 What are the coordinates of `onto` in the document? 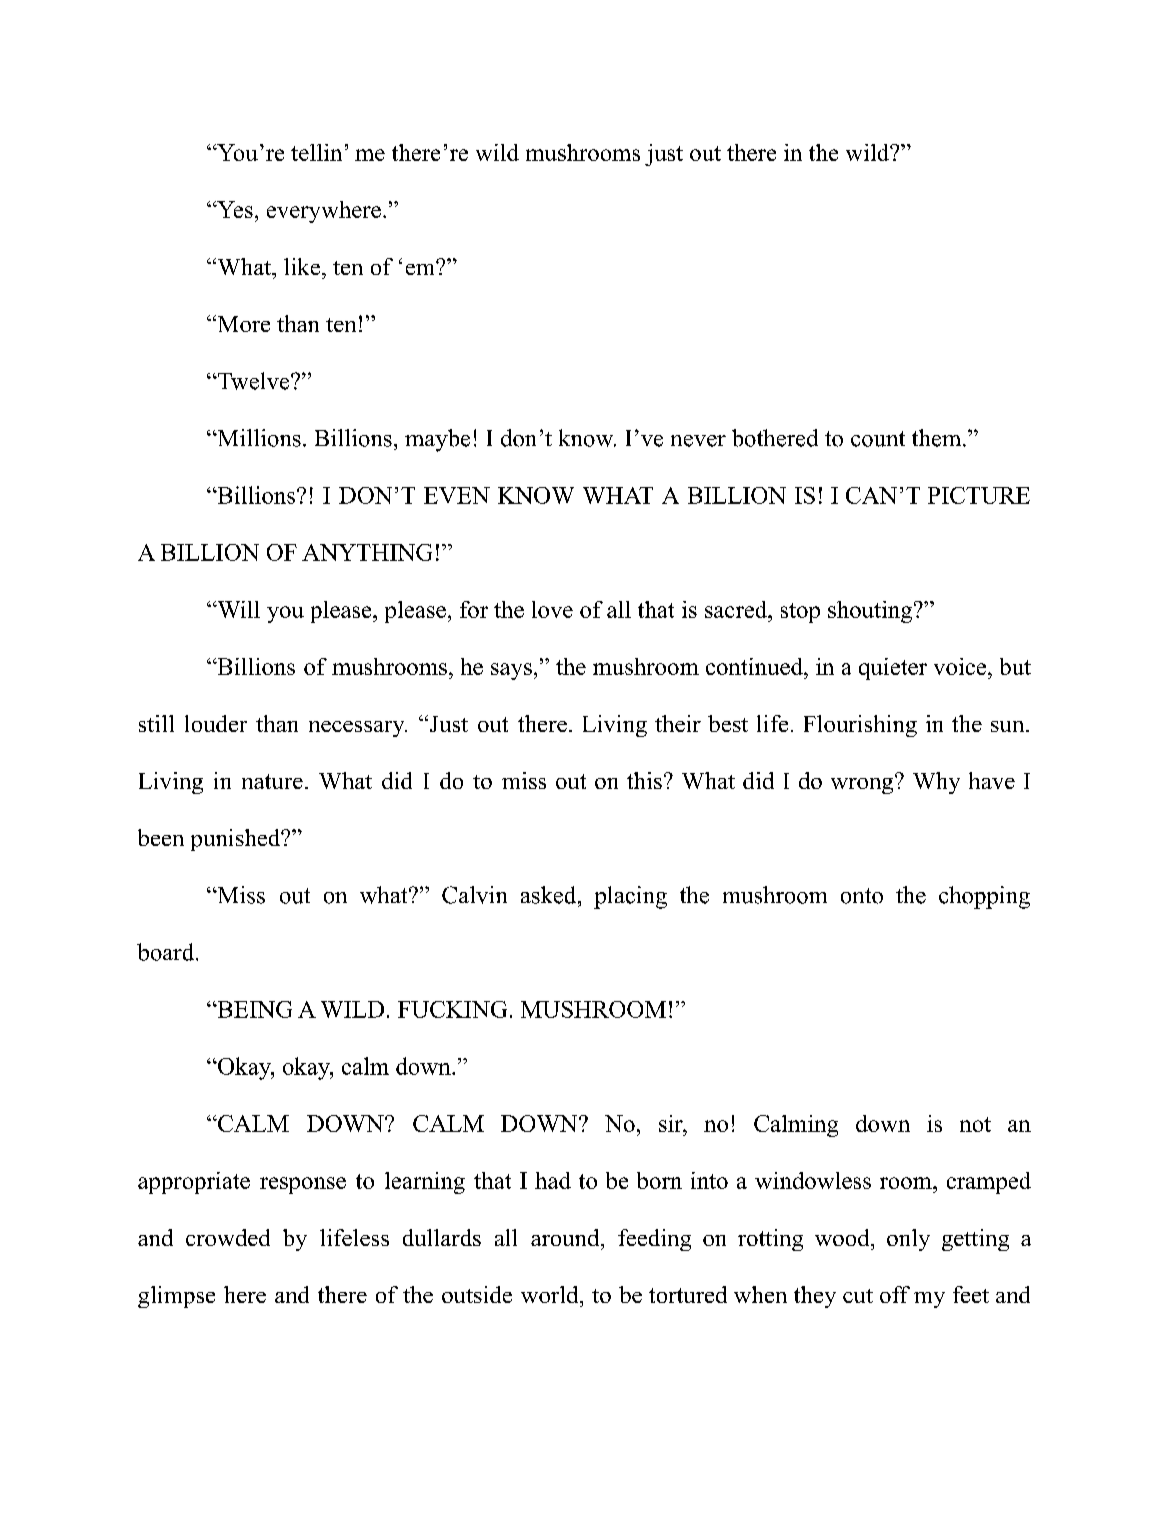 It's located at (862, 896).
